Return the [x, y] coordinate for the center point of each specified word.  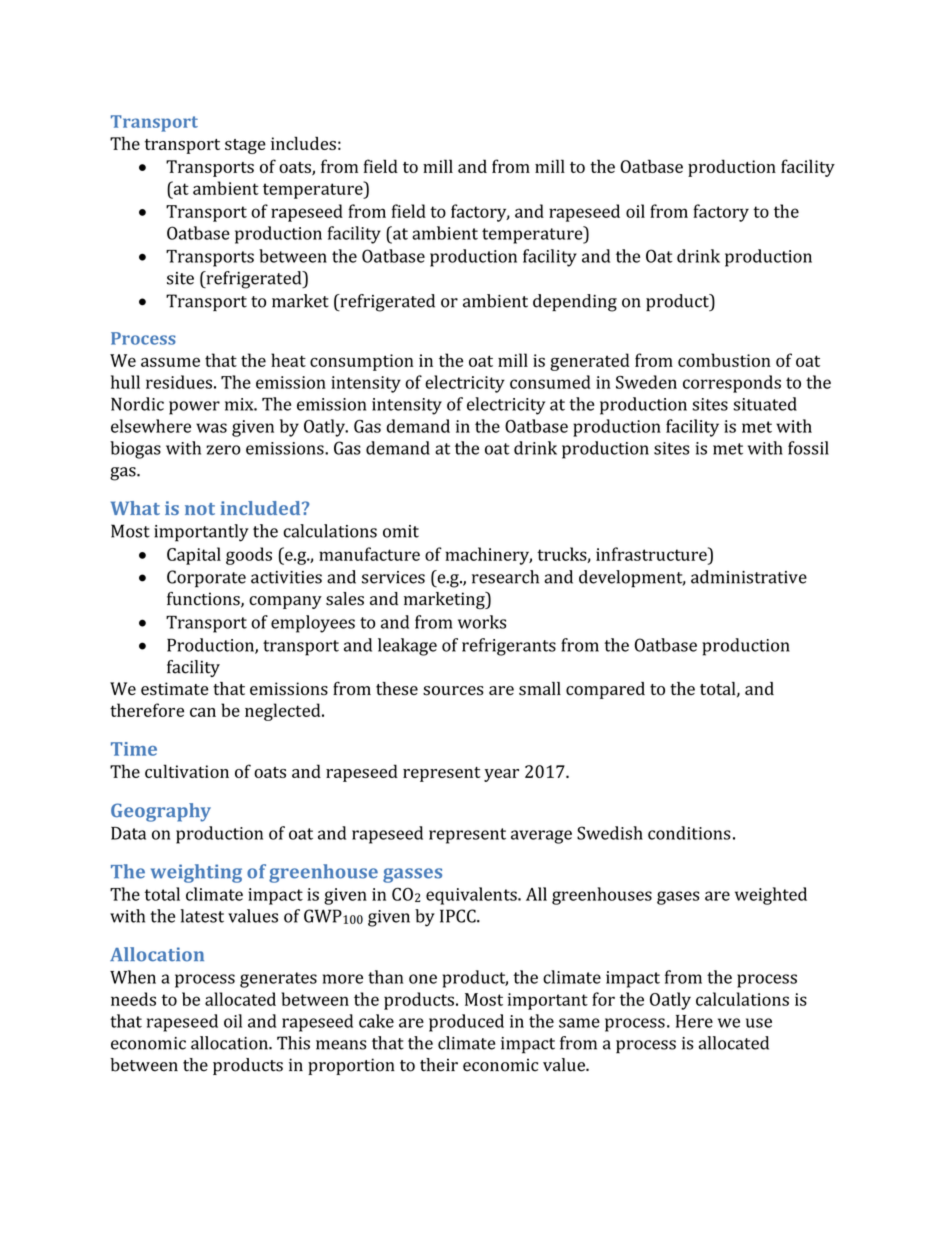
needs [133, 999]
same [579, 1023]
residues [179, 382]
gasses [412, 875]
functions [204, 600]
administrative [749, 577]
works [482, 622]
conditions [689, 833]
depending [575, 303]
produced [466, 1023]
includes [303, 143]
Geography [161, 812]
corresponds [732, 384]
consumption [362, 362]
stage [245, 146]
